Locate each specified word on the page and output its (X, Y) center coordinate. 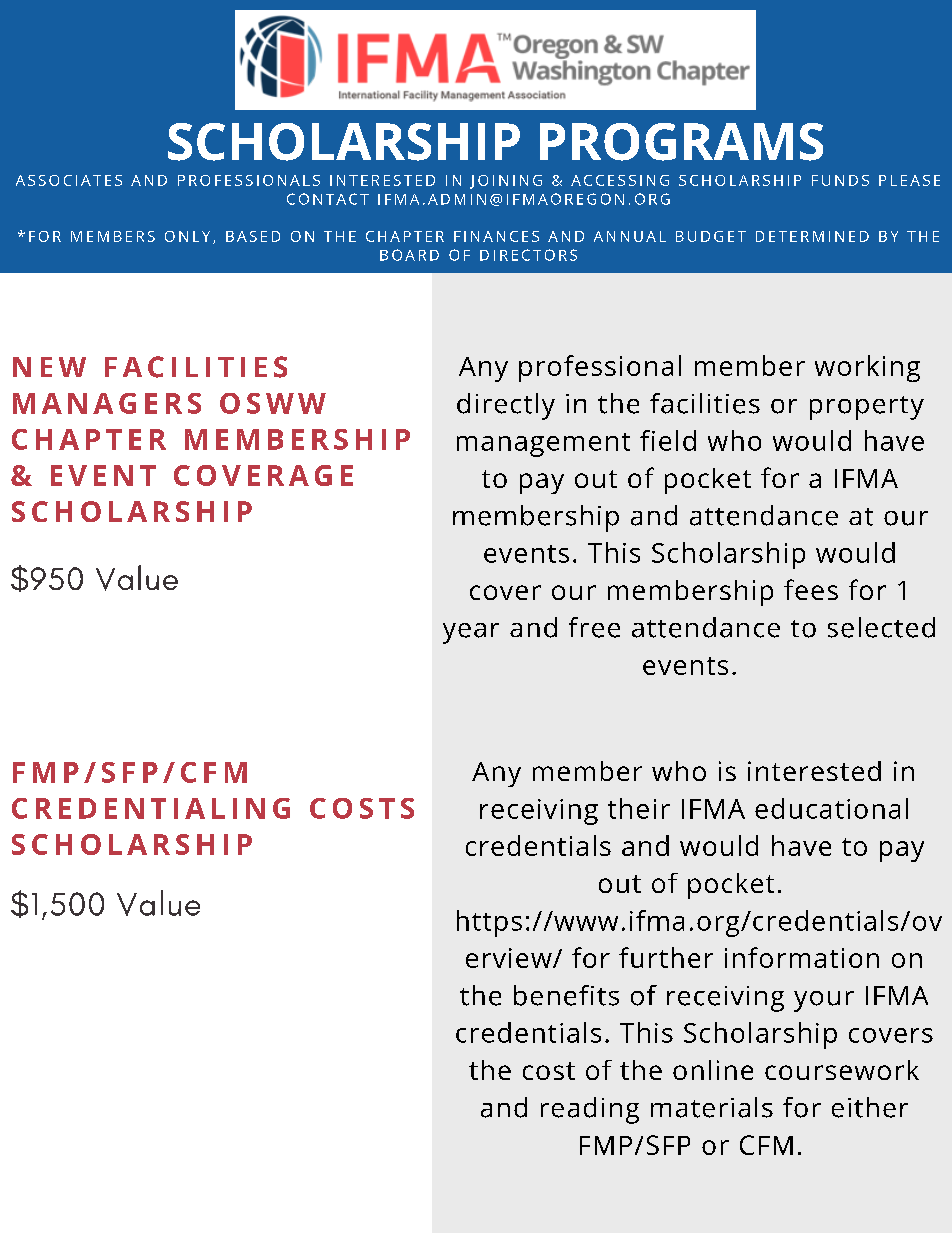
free (594, 627)
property (867, 408)
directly (506, 406)
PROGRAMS (681, 142)
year (471, 633)
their (639, 808)
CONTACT (328, 199)
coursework (842, 1070)
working (867, 368)
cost (549, 1071)
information (802, 957)
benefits (566, 995)
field (668, 440)
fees (811, 589)
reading (590, 1110)
